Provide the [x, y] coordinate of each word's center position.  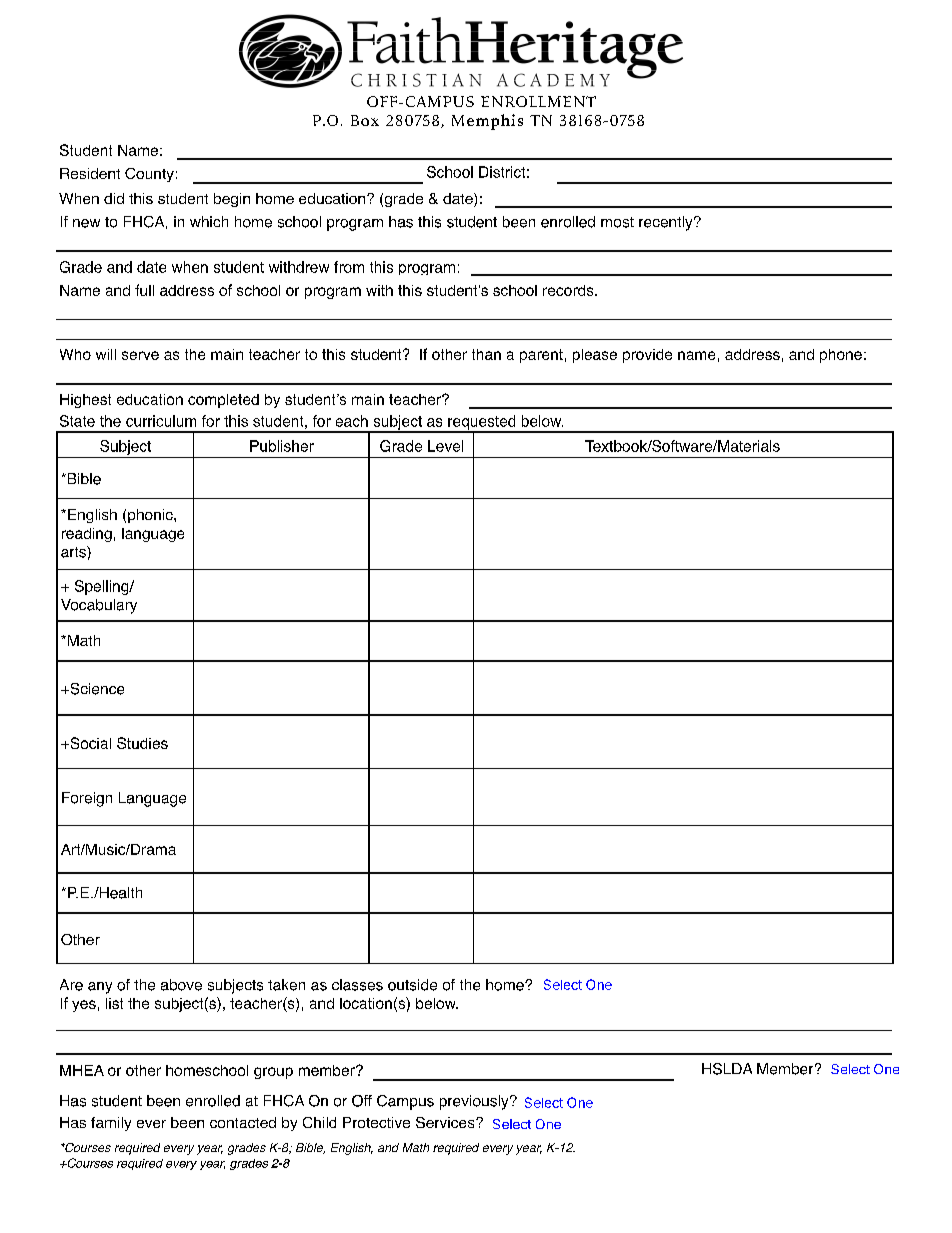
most [617, 222]
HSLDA [727, 1069]
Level [445, 446]
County [149, 175]
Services [446, 1122]
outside [412, 985]
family [111, 1124]
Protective [376, 1122]
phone [841, 356]
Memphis [487, 122]
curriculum [161, 421]
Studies [142, 743]
